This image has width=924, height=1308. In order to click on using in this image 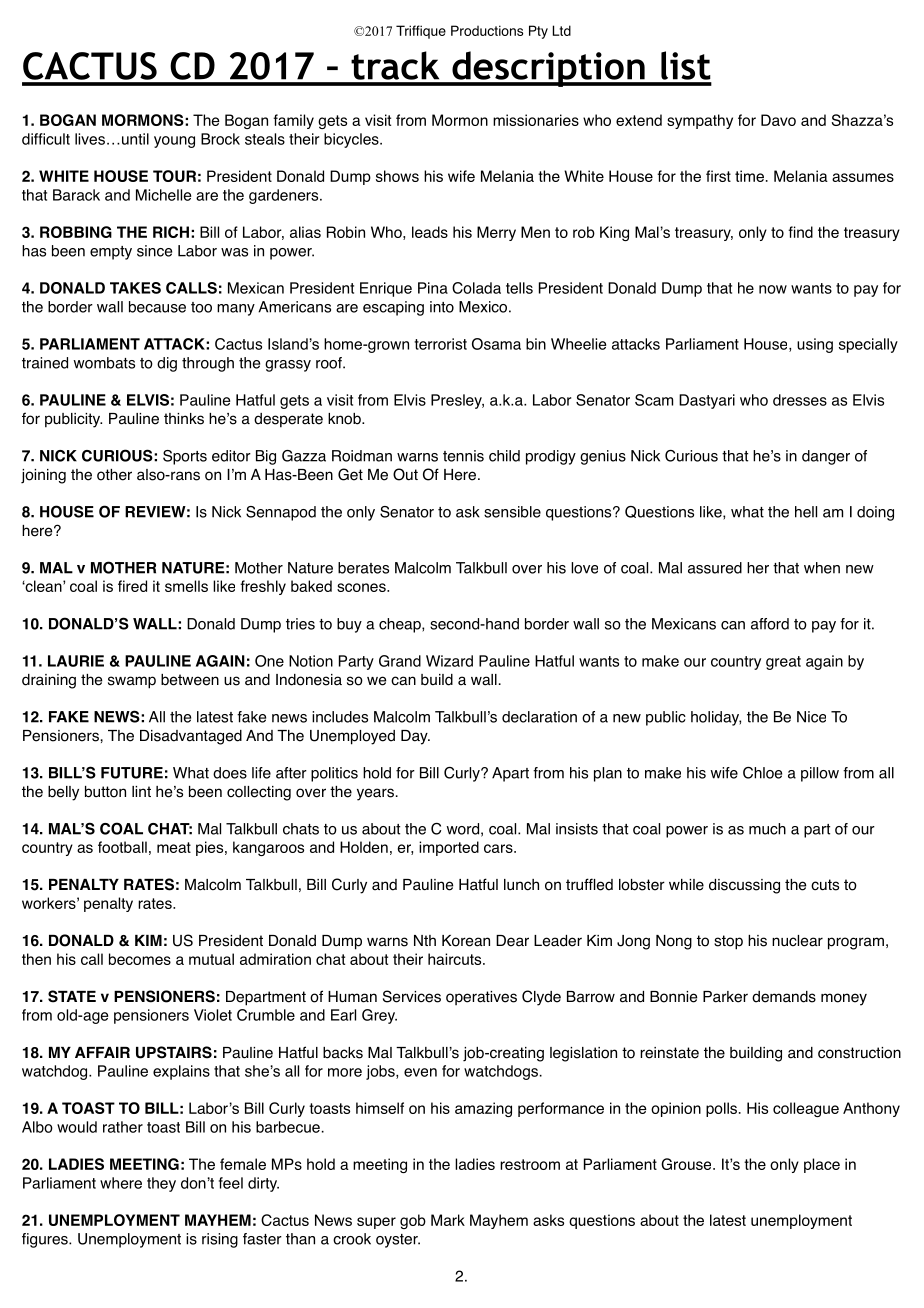, I will do `click(815, 345)`.
